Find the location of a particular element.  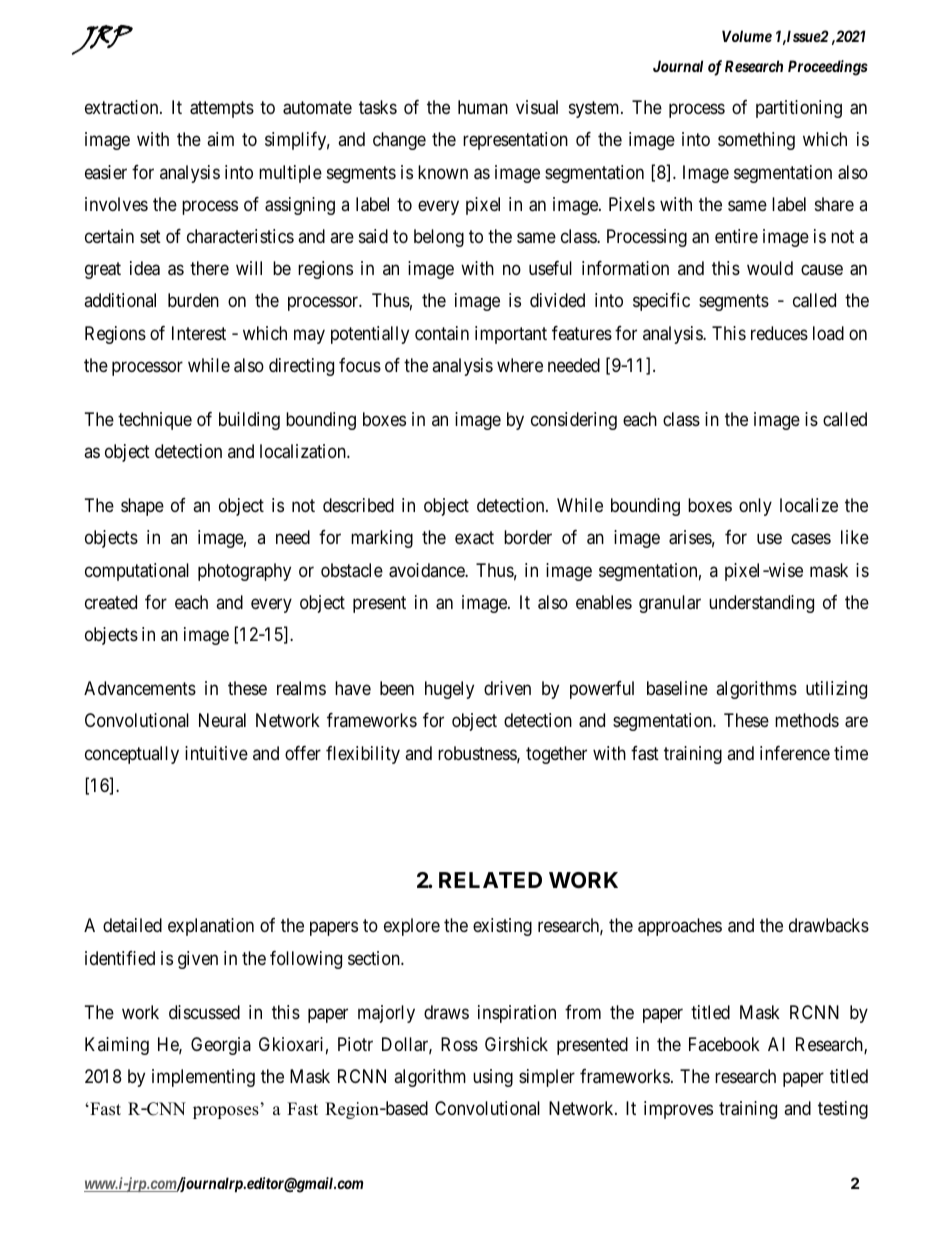

exact is located at coordinates (474, 538).
